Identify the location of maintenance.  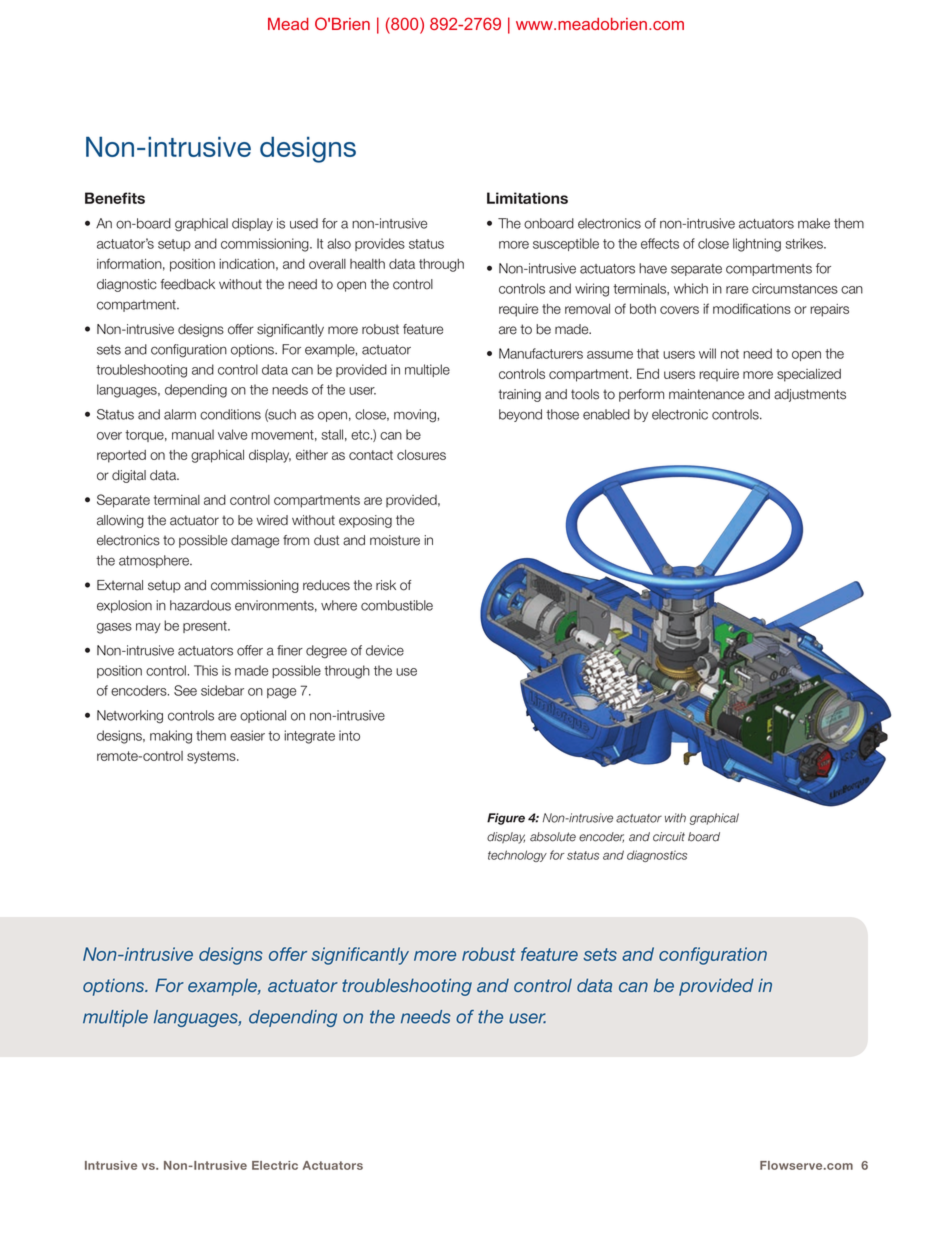
(706, 394).
